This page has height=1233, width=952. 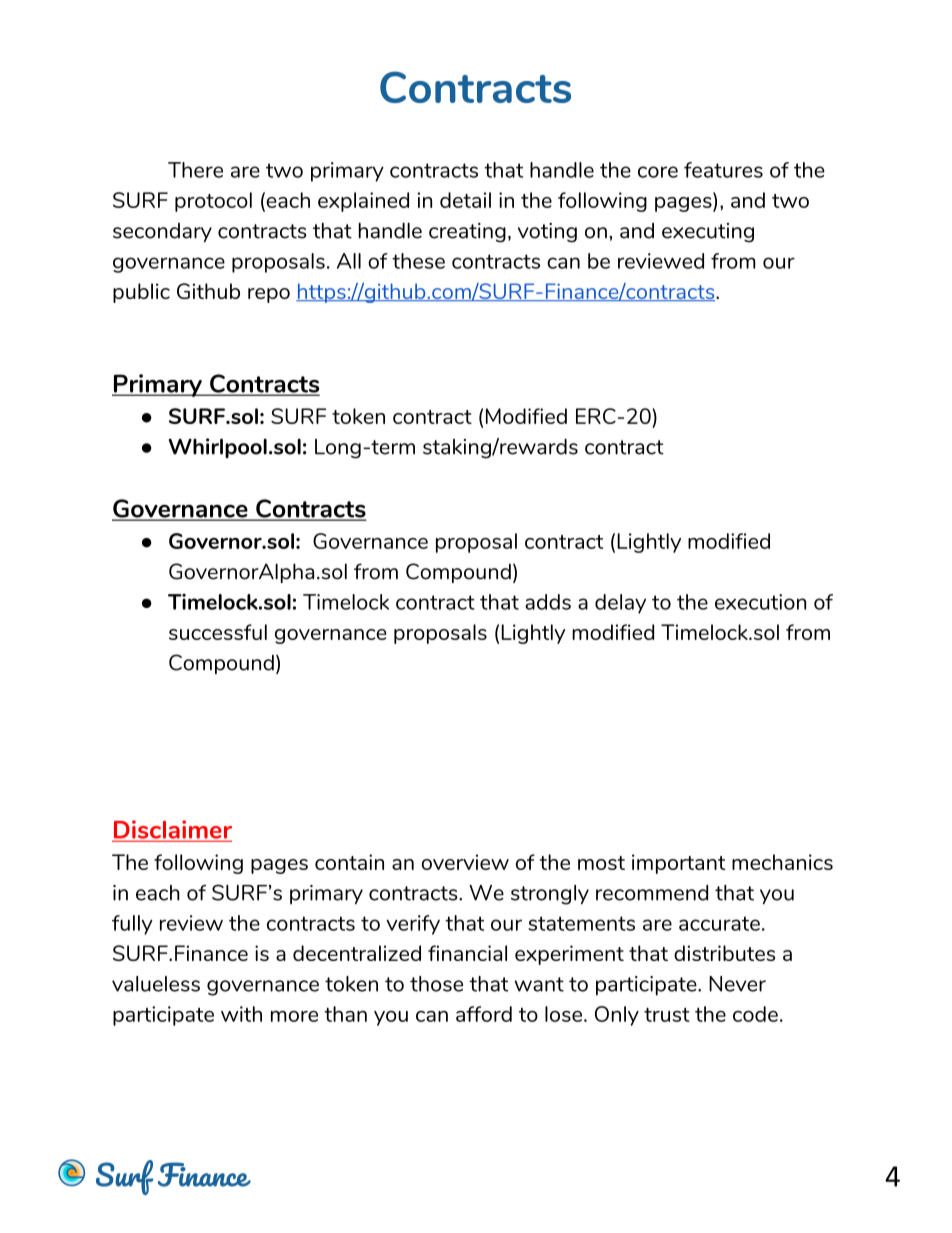 What do you see at coordinates (213, 202) in the page?
I see `protocol` at bounding box center [213, 202].
